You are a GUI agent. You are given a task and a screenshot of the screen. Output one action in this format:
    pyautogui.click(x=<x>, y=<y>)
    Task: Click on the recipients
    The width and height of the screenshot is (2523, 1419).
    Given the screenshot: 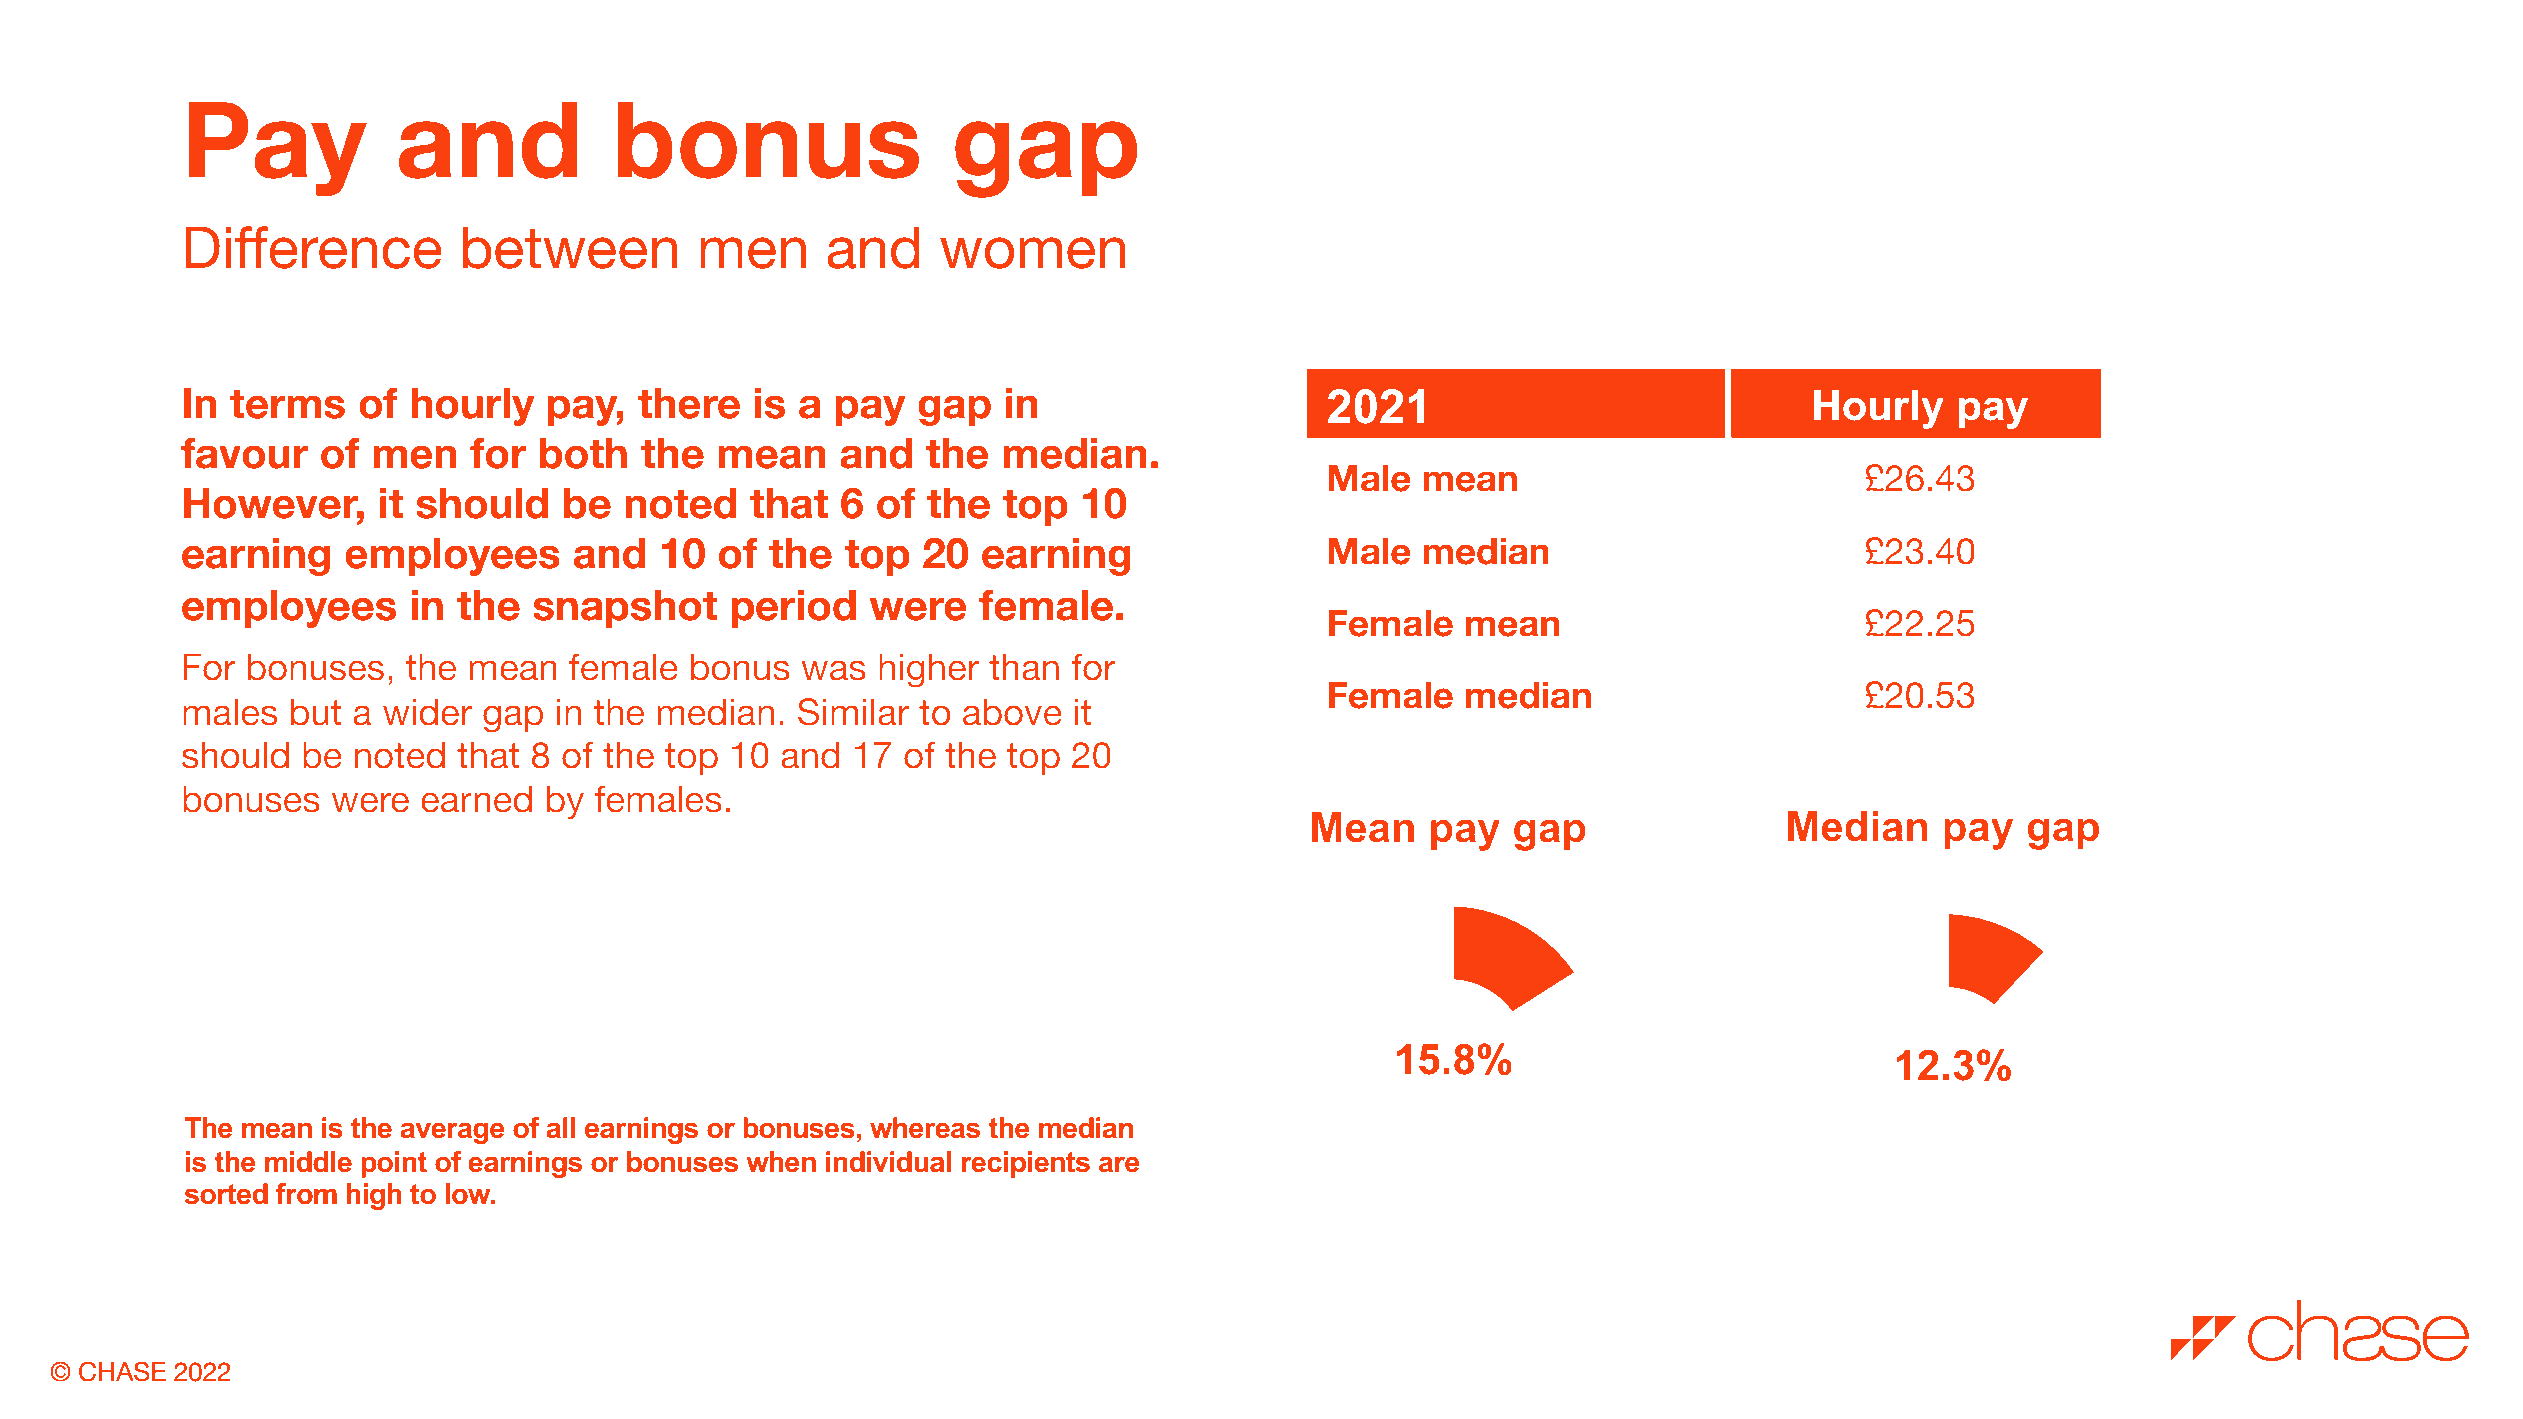 What is the action you would take?
    pyautogui.click(x=1026, y=1164)
